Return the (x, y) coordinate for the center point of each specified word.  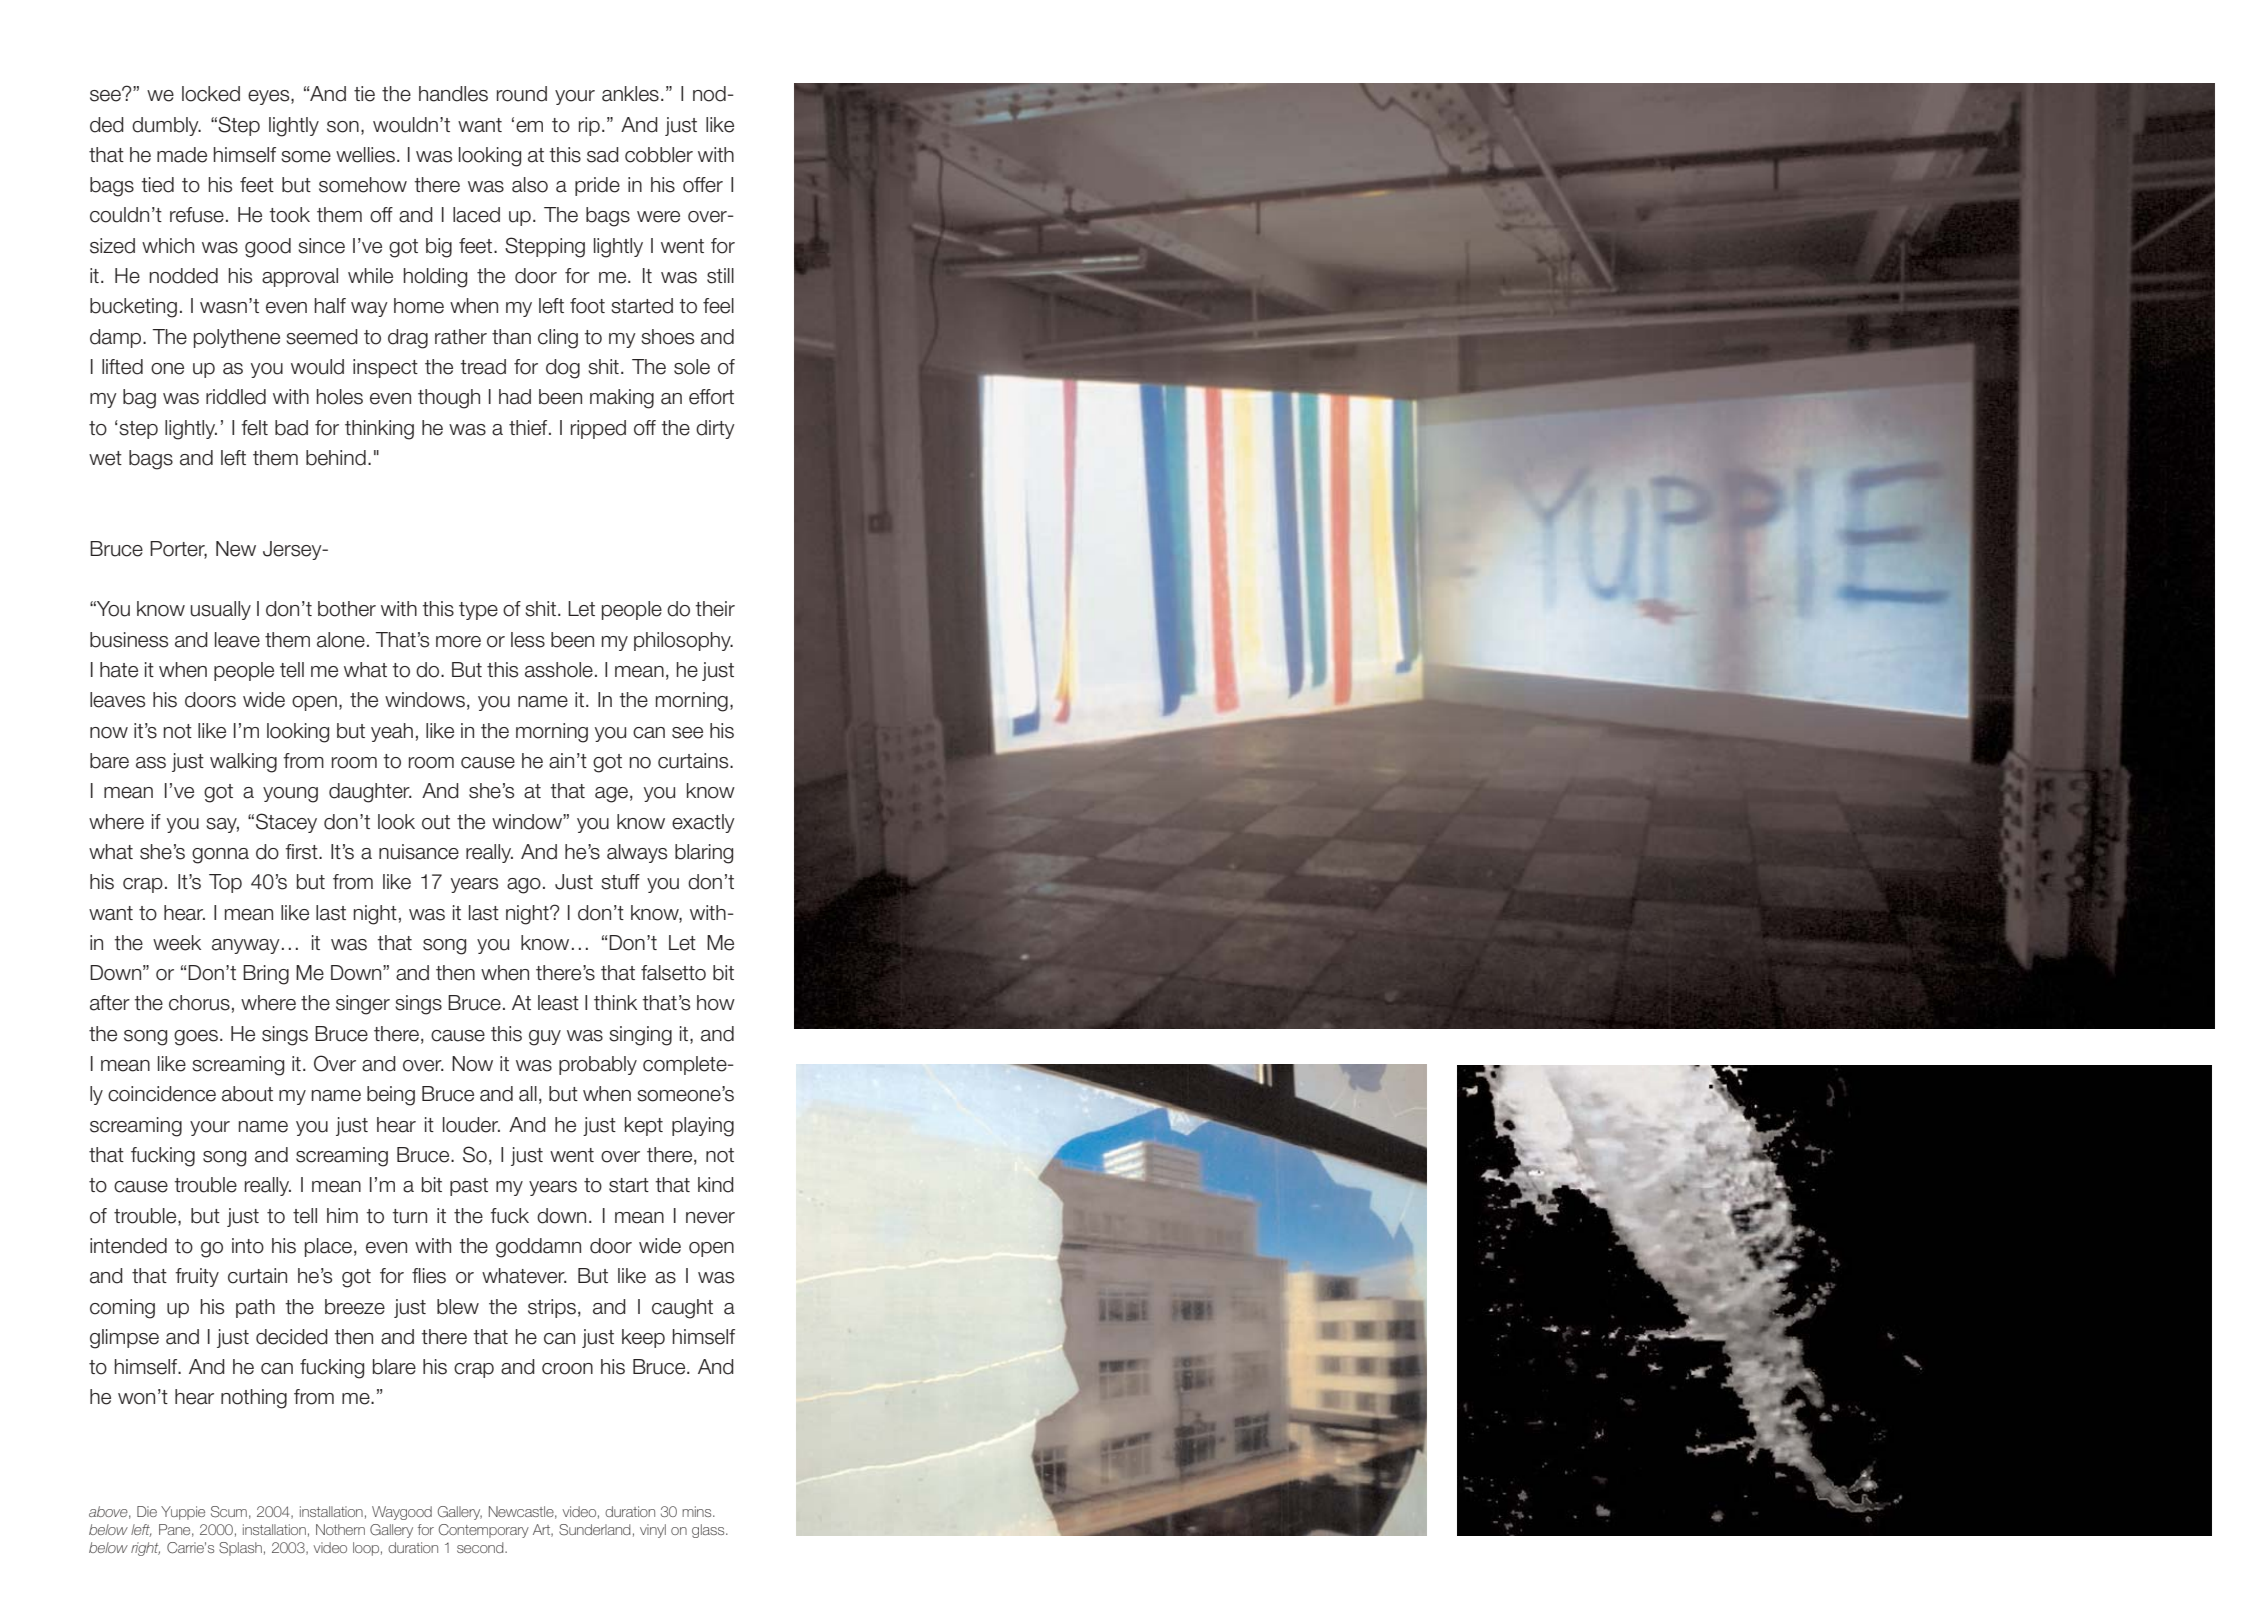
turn (409, 1216)
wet (105, 458)
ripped (598, 429)
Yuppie (183, 1513)
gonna (220, 856)
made (182, 155)
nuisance (419, 852)
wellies (365, 155)
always (637, 853)
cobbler (659, 155)
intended (128, 1246)
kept (644, 1126)
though (449, 399)
